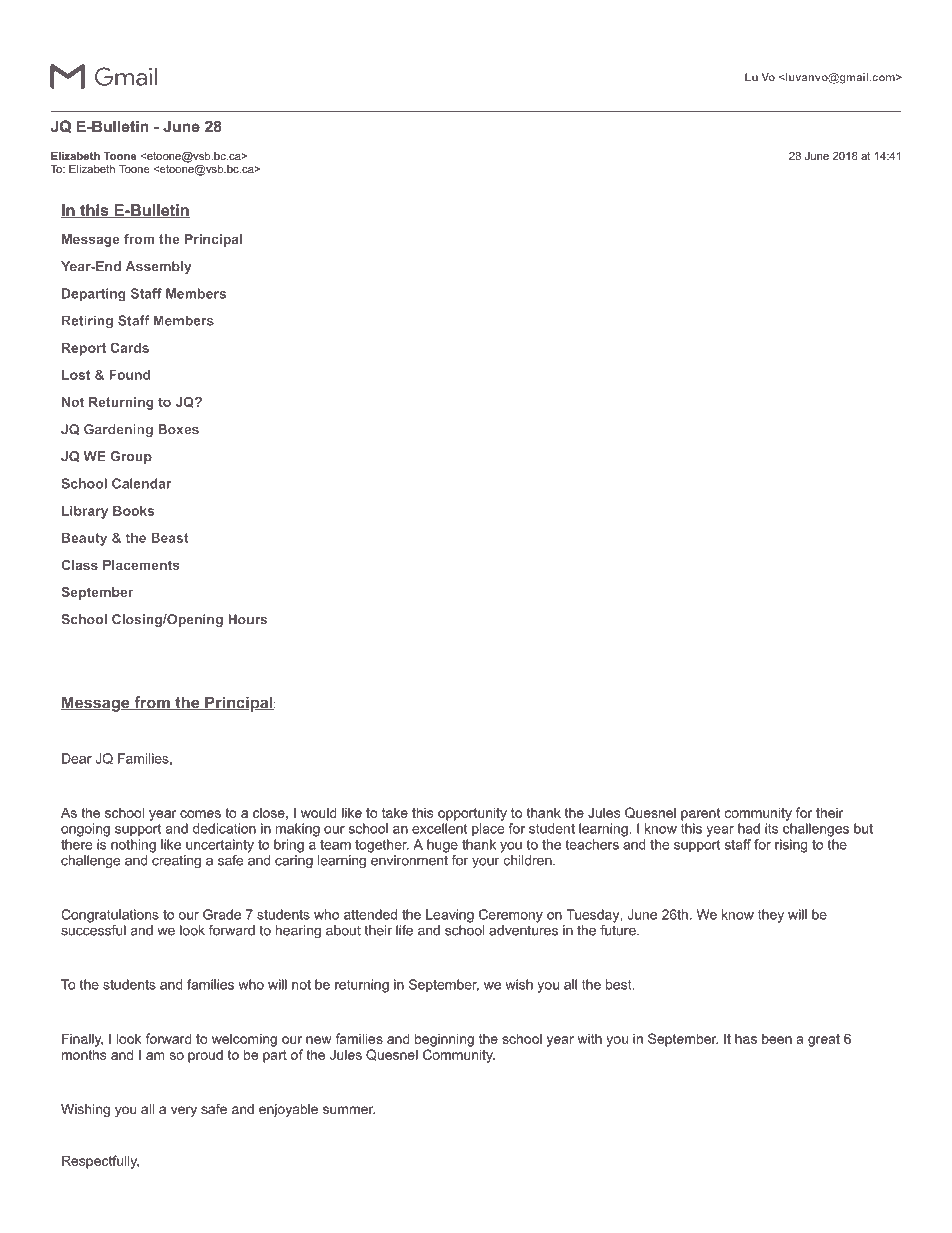 The width and height of the screenshot is (952, 1233). Describe the element at coordinates (700, 814) in the screenshot. I see `parent` at that location.
